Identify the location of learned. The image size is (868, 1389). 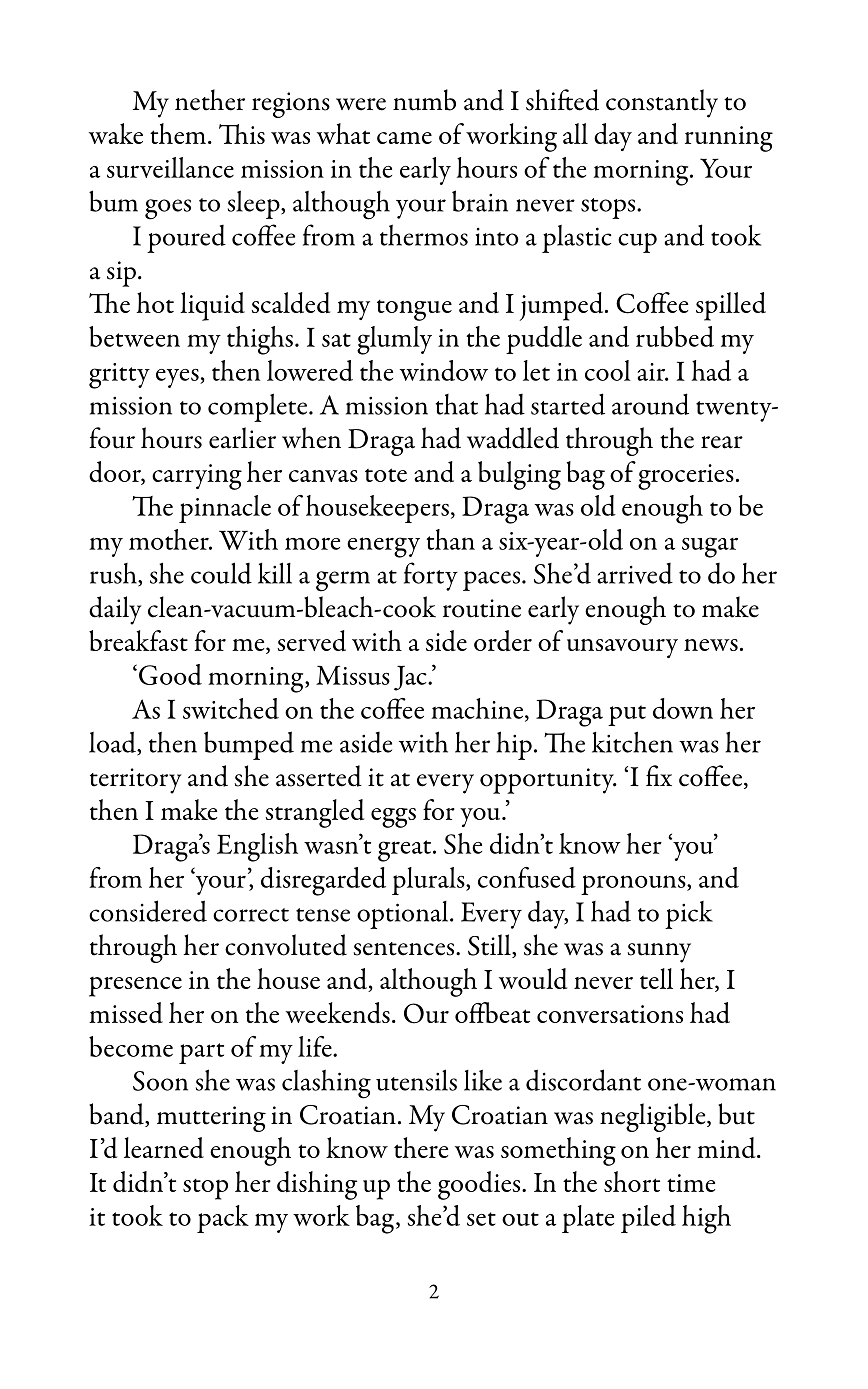
(164, 1147).
